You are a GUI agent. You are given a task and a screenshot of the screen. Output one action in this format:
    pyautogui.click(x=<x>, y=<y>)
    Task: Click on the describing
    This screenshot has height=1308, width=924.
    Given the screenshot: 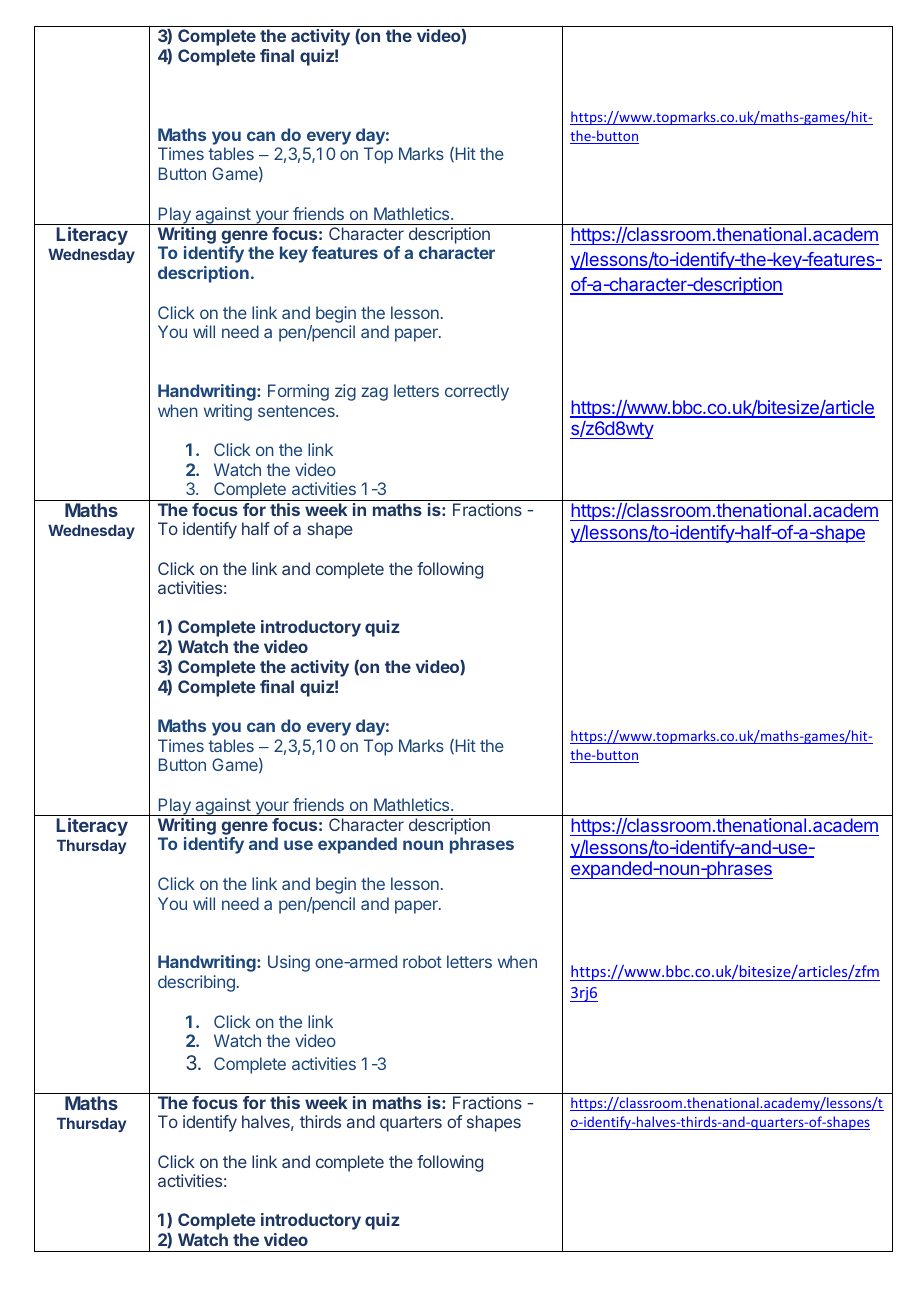 What is the action you would take?
    pyautogui.click(x=196, y=983)
